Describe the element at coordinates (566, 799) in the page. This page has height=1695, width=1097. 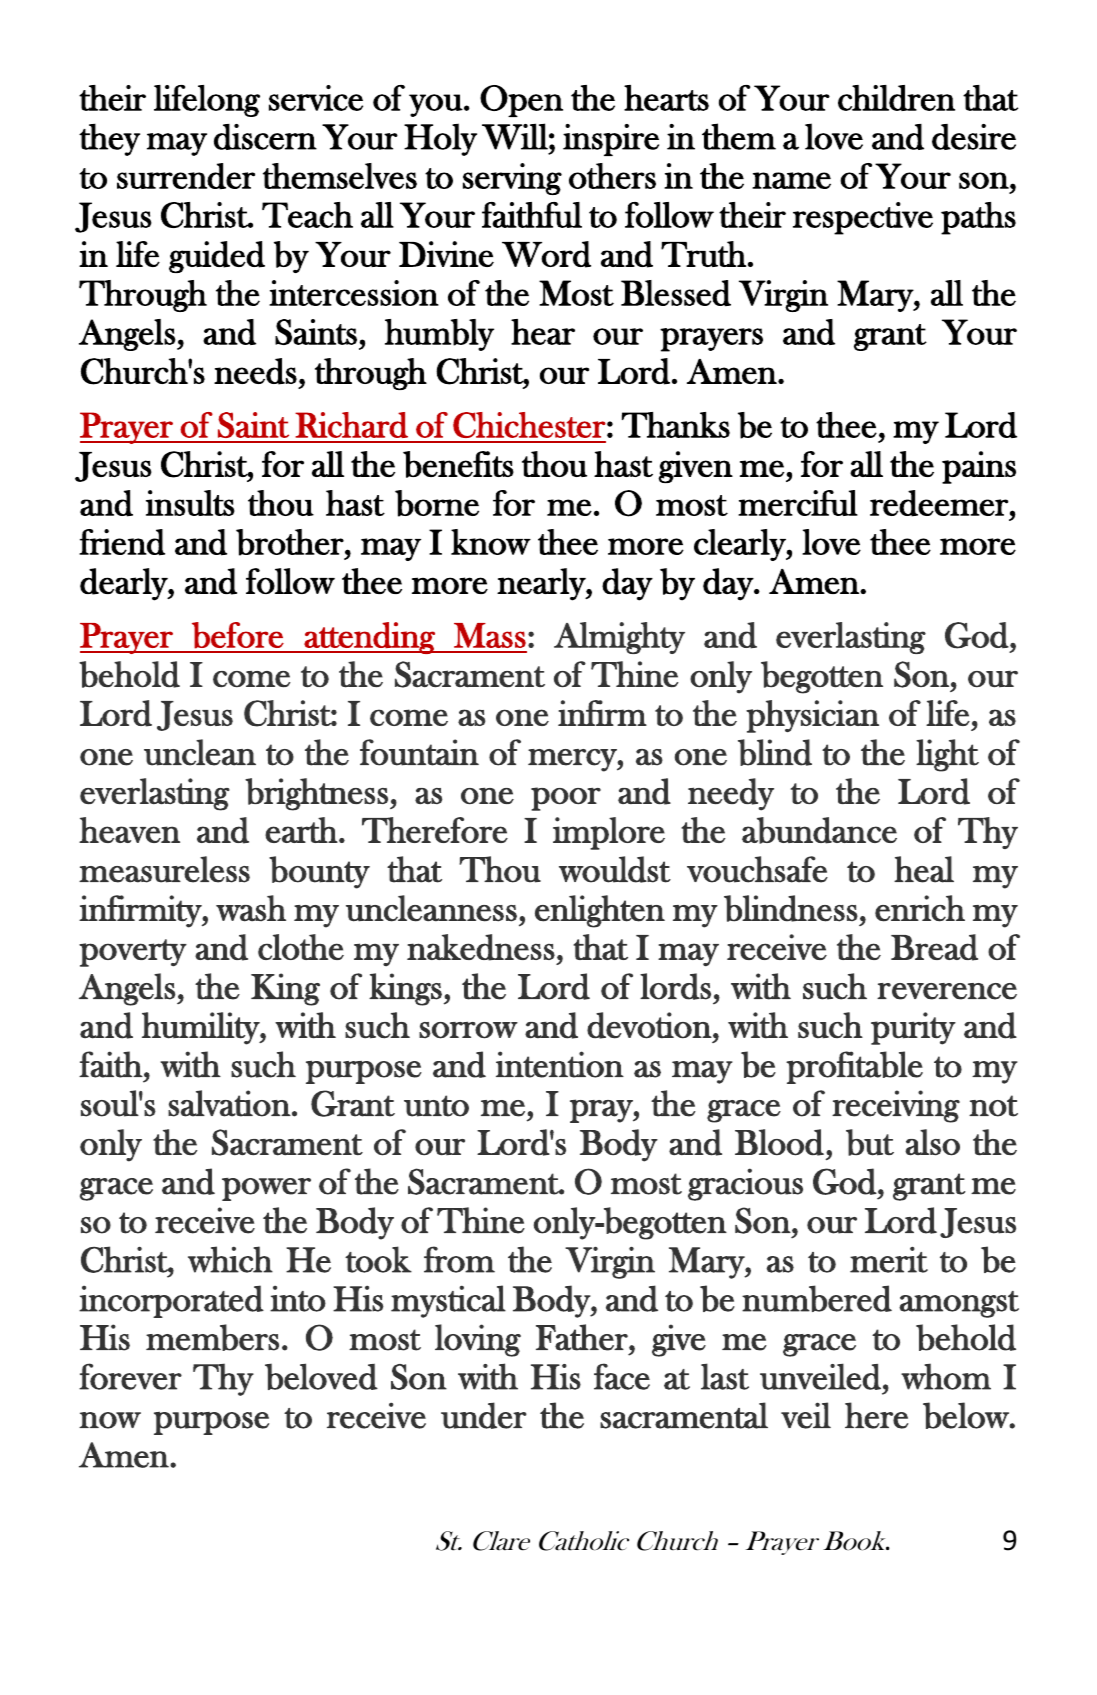
I see `poor` at that location.
